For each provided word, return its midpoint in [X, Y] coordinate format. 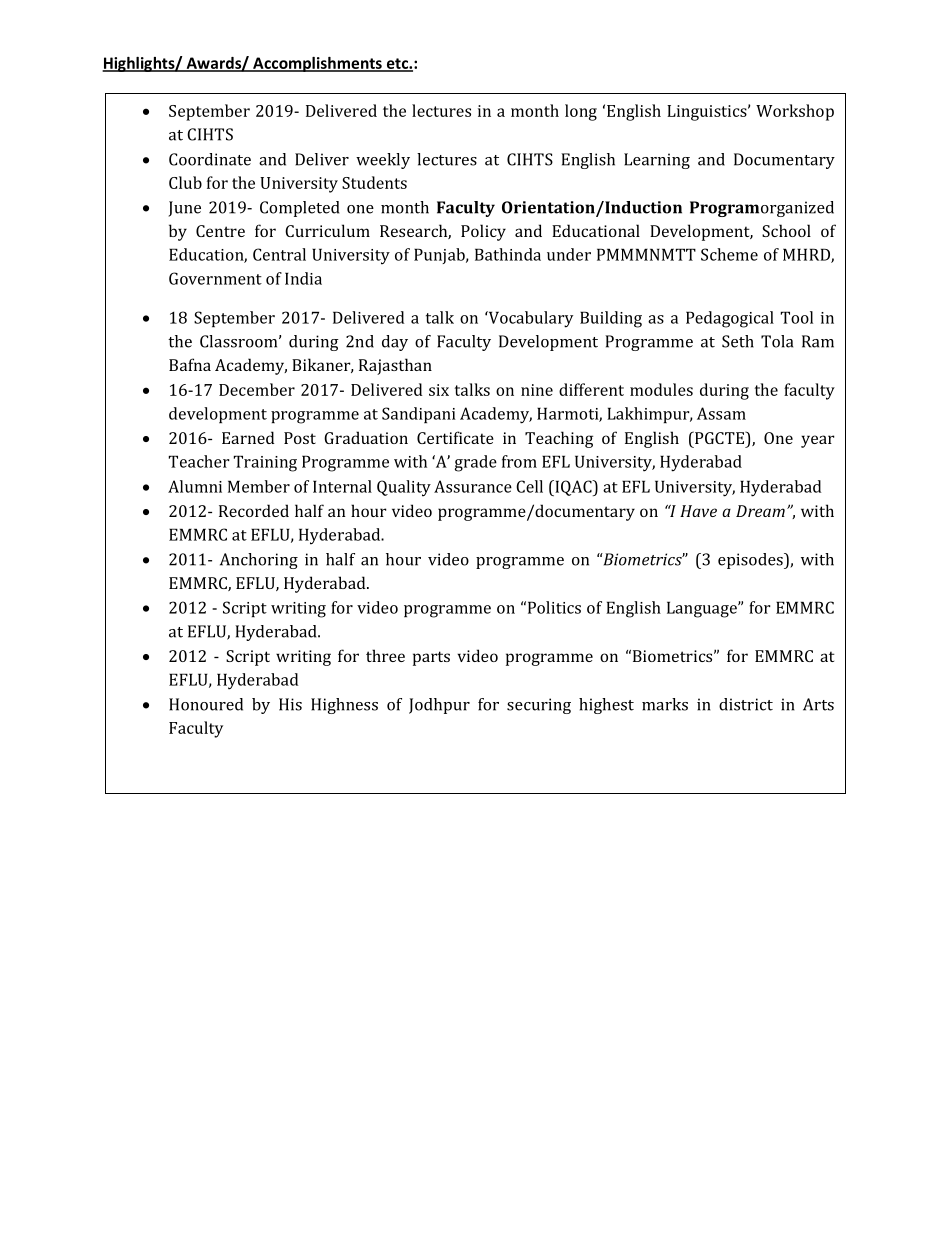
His [290, 704]
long [581, 112]
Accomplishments [317, 64]
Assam [721, 413]
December [257, 389]
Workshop [795, 112]
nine [537, 390]
